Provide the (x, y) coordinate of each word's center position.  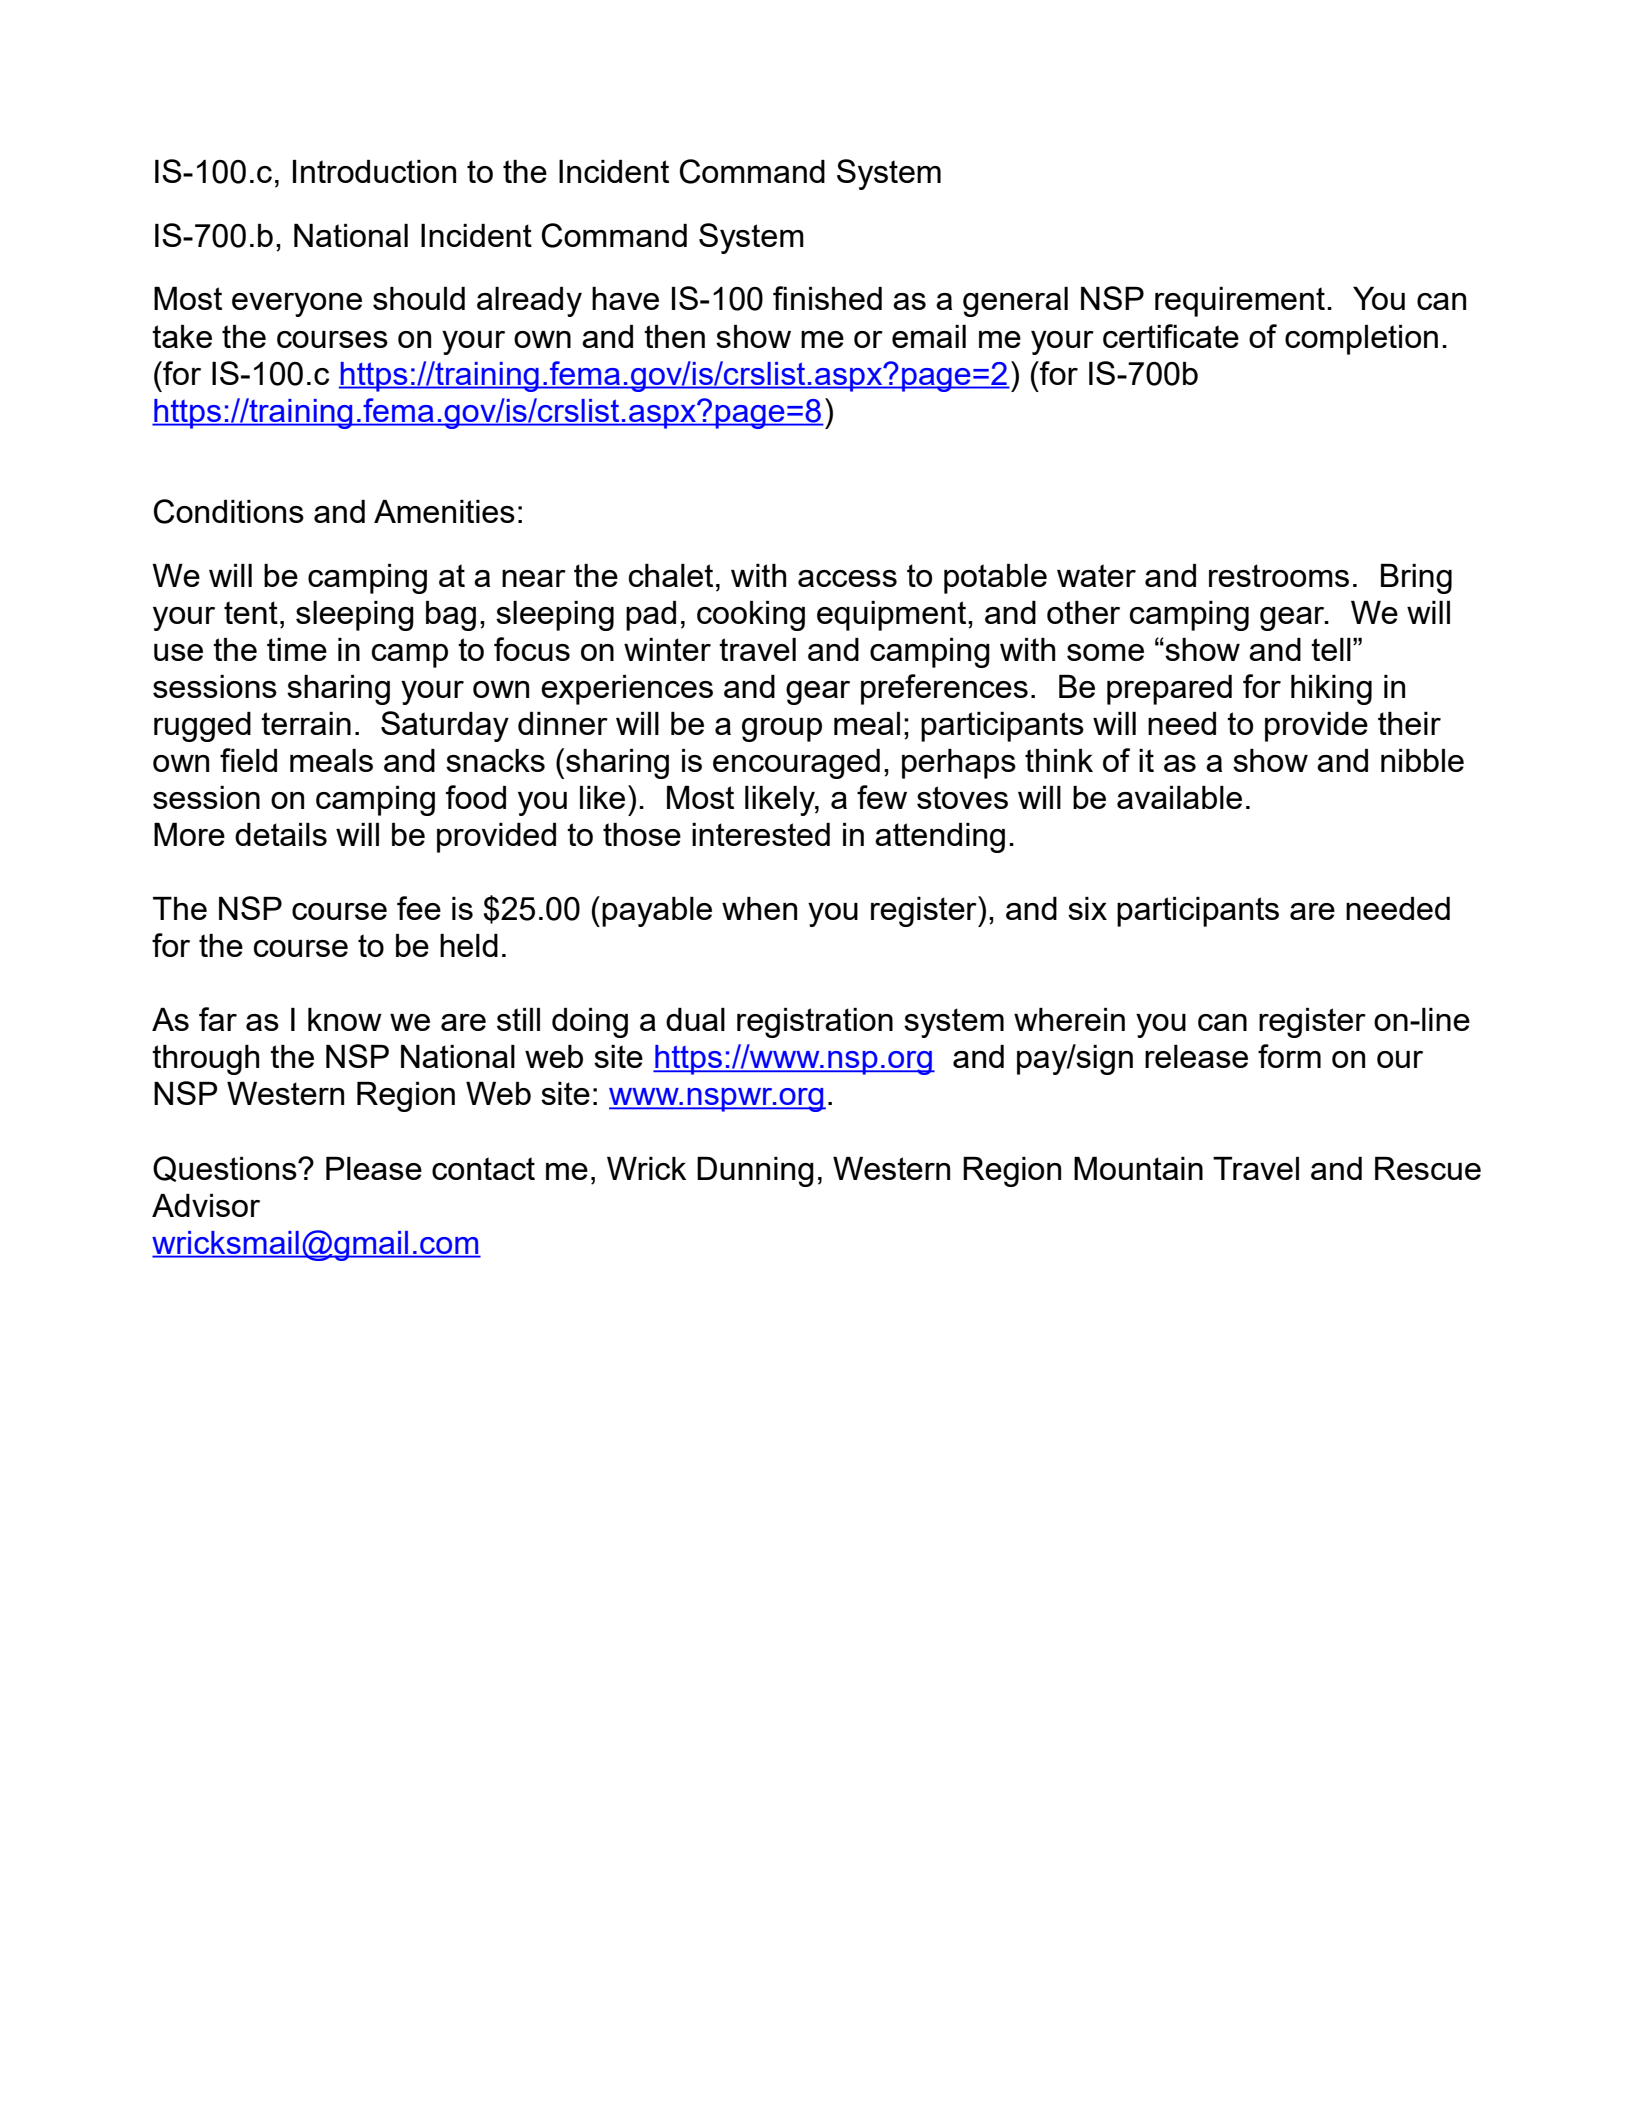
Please (374, 1168)
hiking (1331, 690)
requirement (1240, 302)
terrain (306, 723)
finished (827, 298)
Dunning (755, 1172)
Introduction (374, 171)
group (782, 730)
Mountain (1138, 1168)
